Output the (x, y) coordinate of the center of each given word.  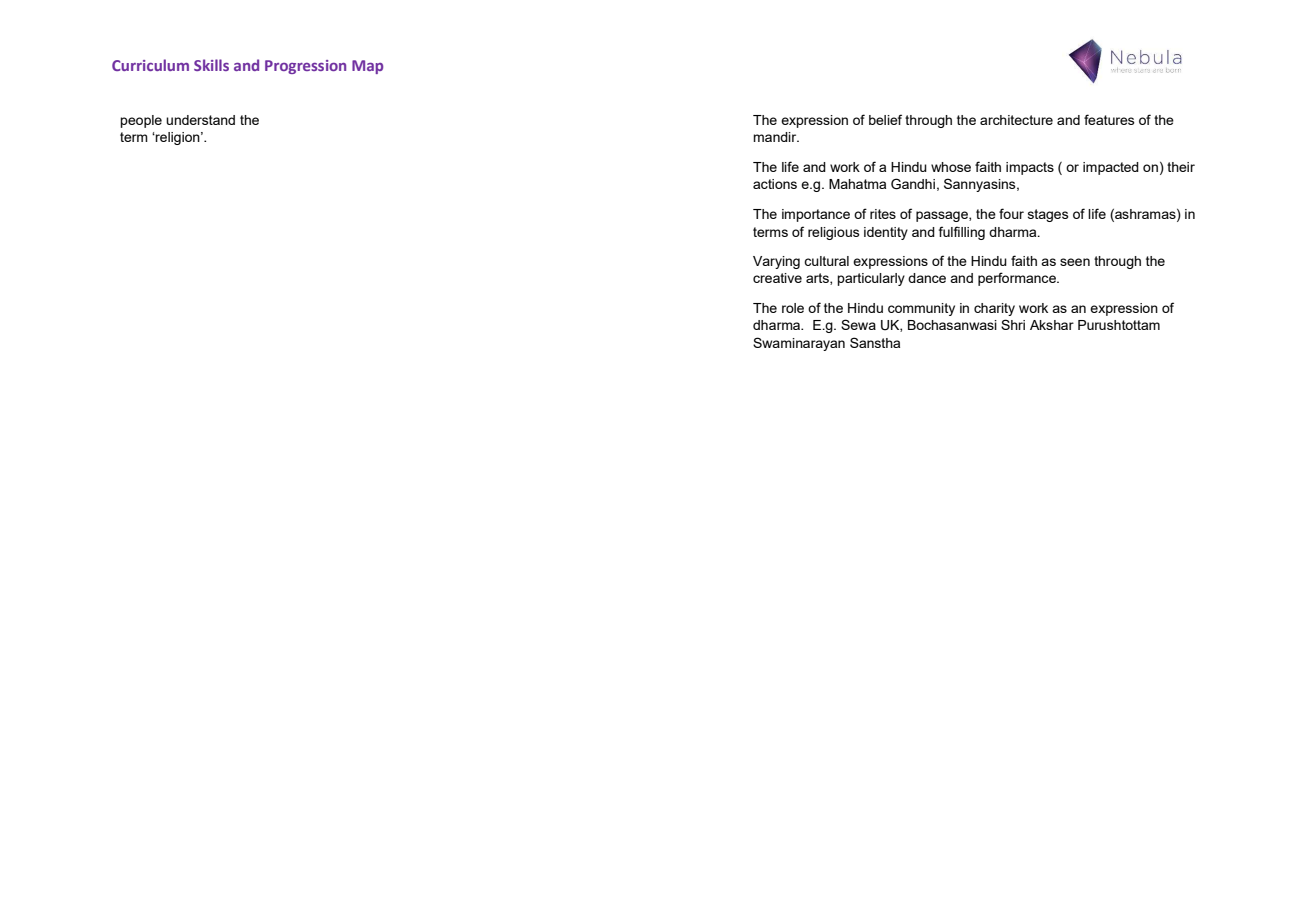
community (921, 309)
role (793, 308)
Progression (305, 67)
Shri (1013, 324)
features (1109, 119)
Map (367, 67)
